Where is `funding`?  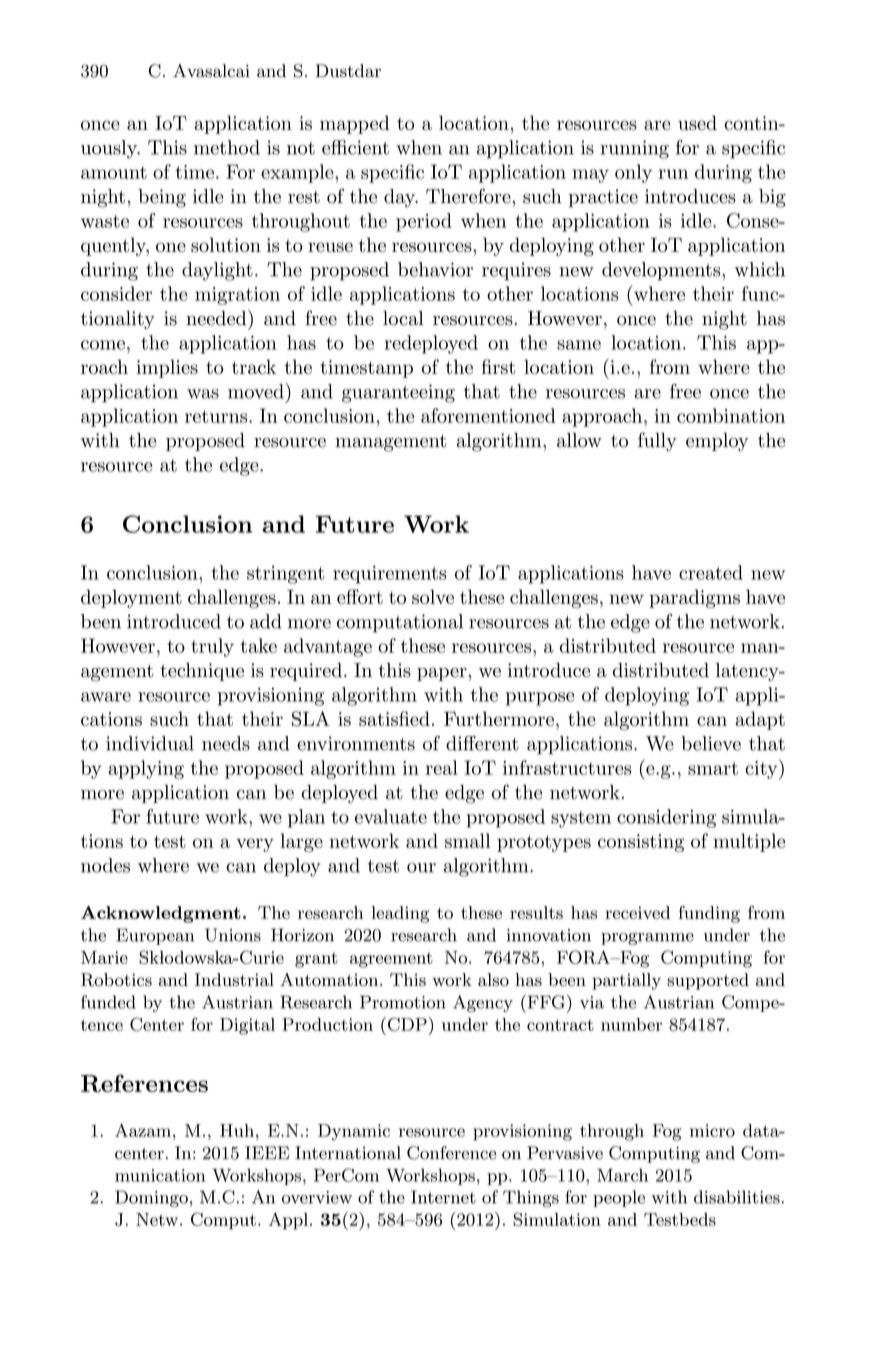 funding is located at coordinates (709, 914).
